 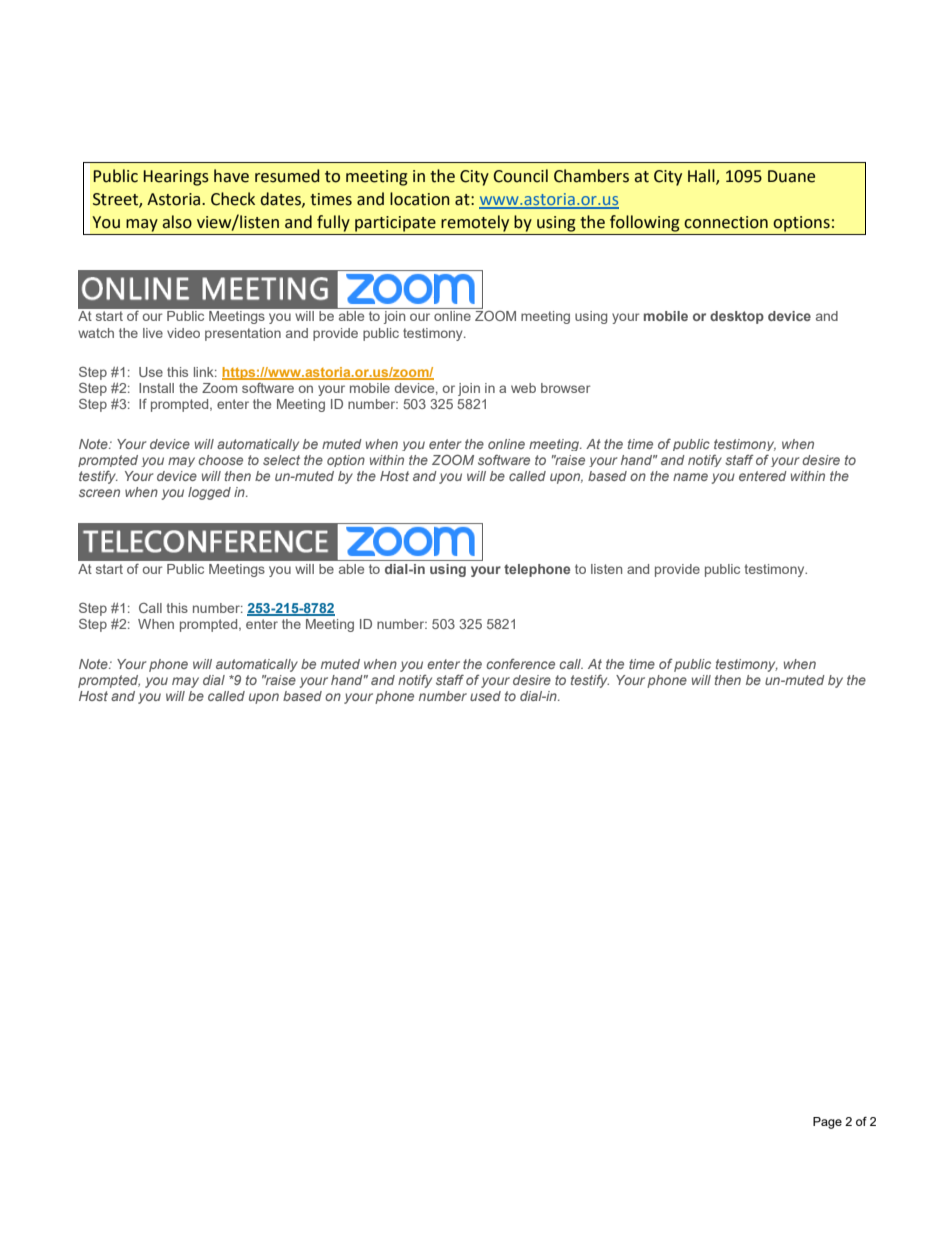 I want to click on name, so click(x=690, y=477).
